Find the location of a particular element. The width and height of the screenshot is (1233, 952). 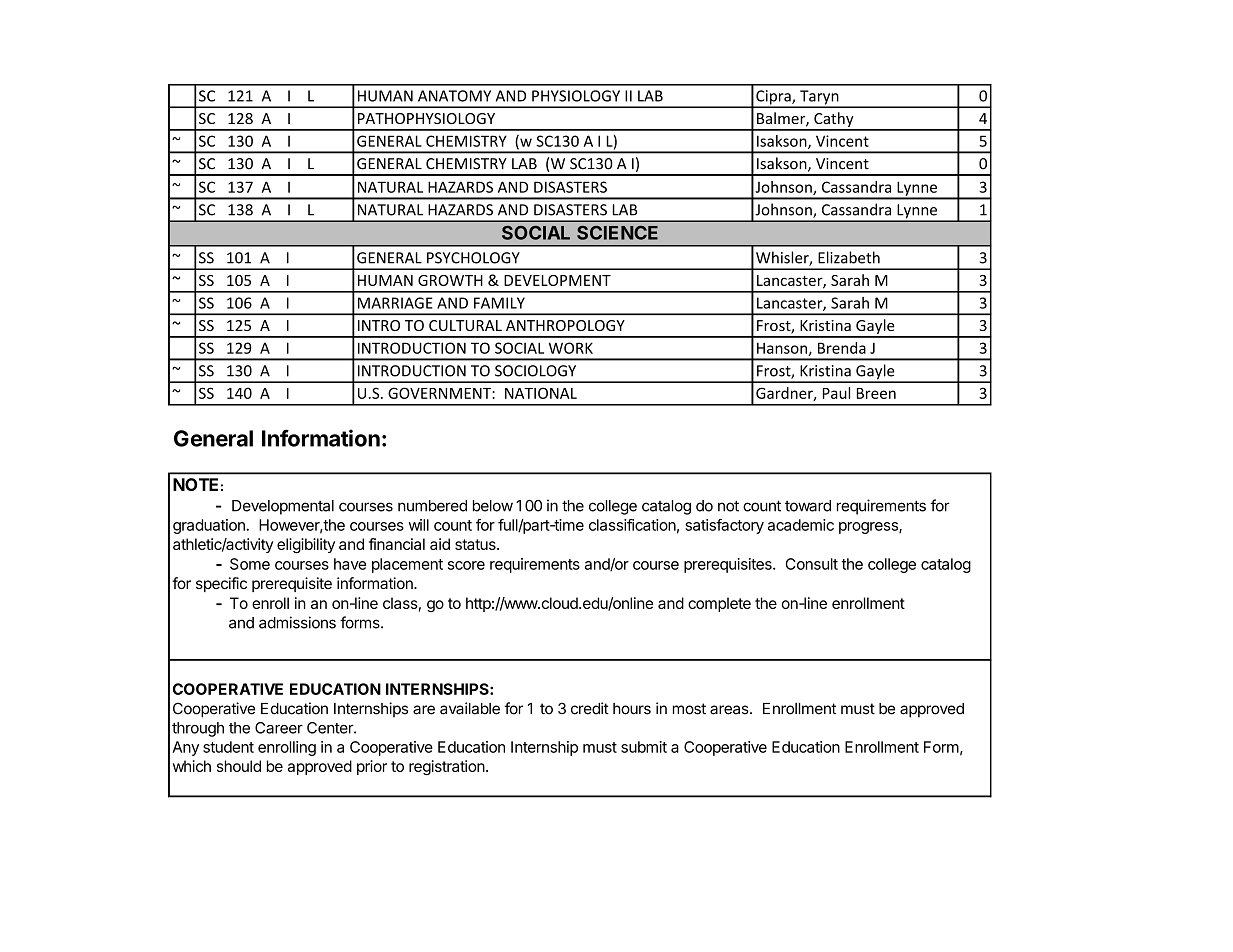

areas is located at coordinates (730, 710).
